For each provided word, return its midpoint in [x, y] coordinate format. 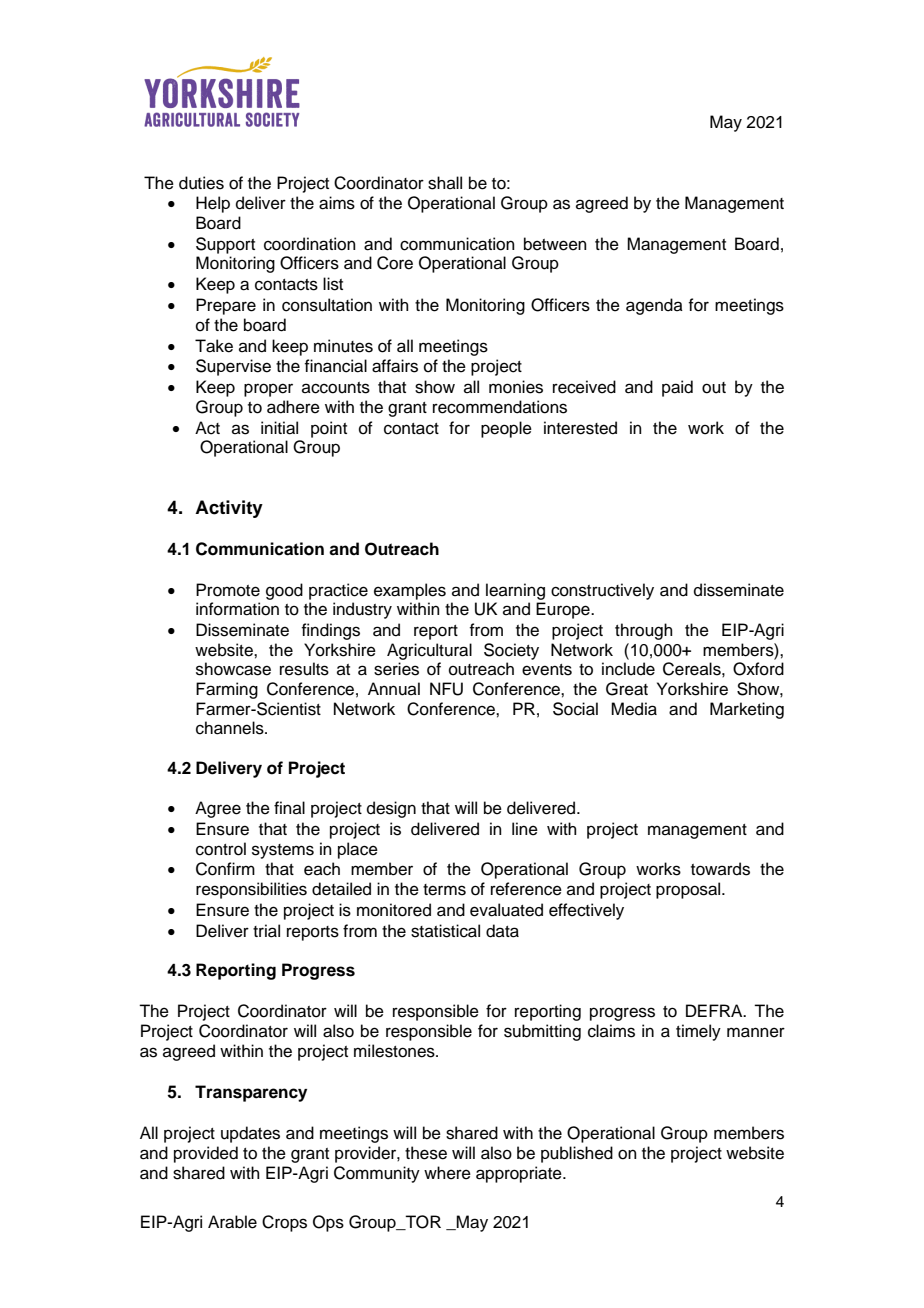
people [506, 429]
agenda [654, 306]
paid [677, 388]
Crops [284, 1223]
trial [266, 931]
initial [279, 428]
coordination [310, 244]
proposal [689, 890]
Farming [227, 690]
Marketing [747, 710]
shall [445, 183]
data [502, 931]
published [577, 1154]
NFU [446, 689]
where [447, 1173]
